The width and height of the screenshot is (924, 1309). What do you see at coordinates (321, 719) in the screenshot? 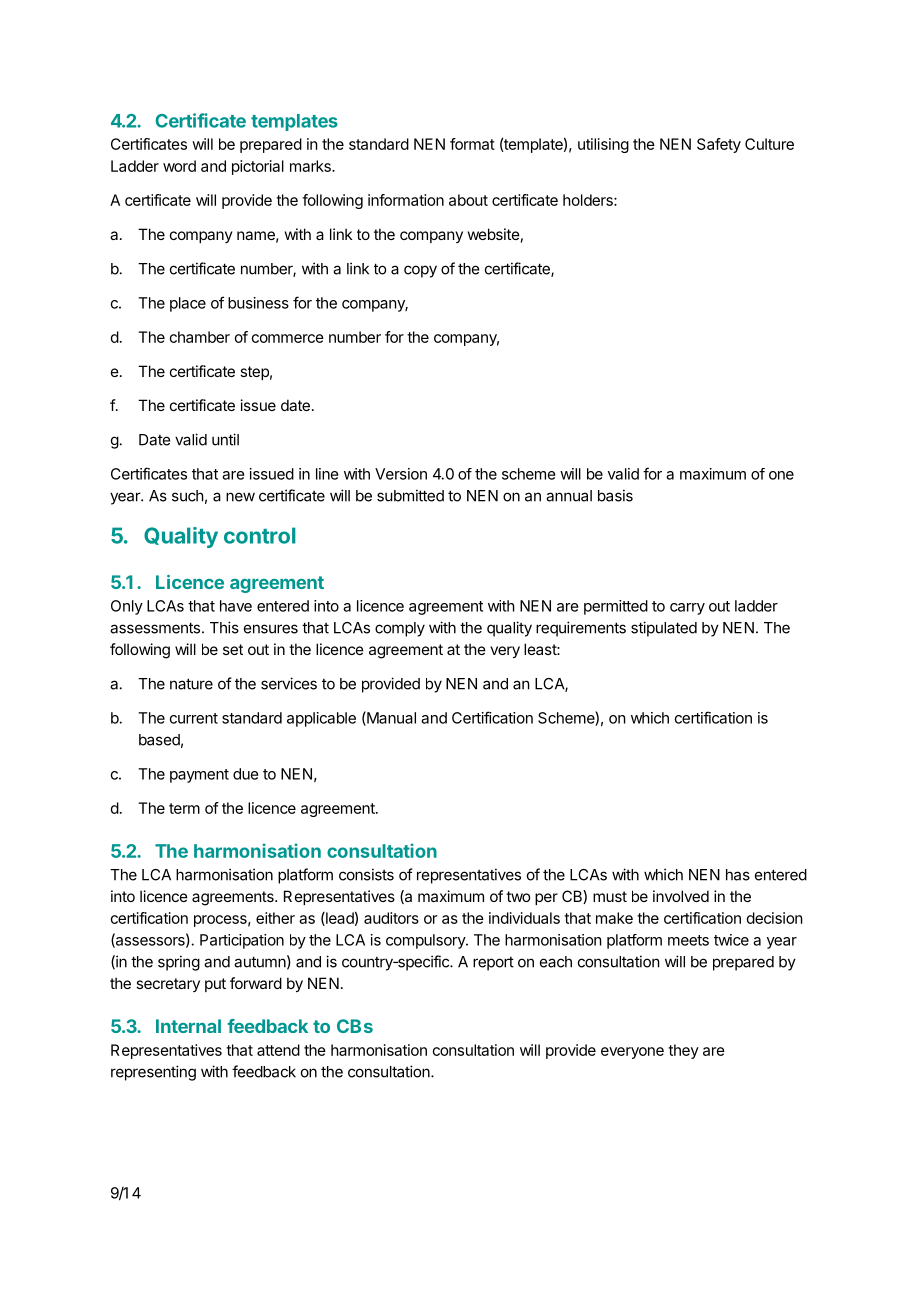
I see `applicable` at bounding box center [321, 719].
